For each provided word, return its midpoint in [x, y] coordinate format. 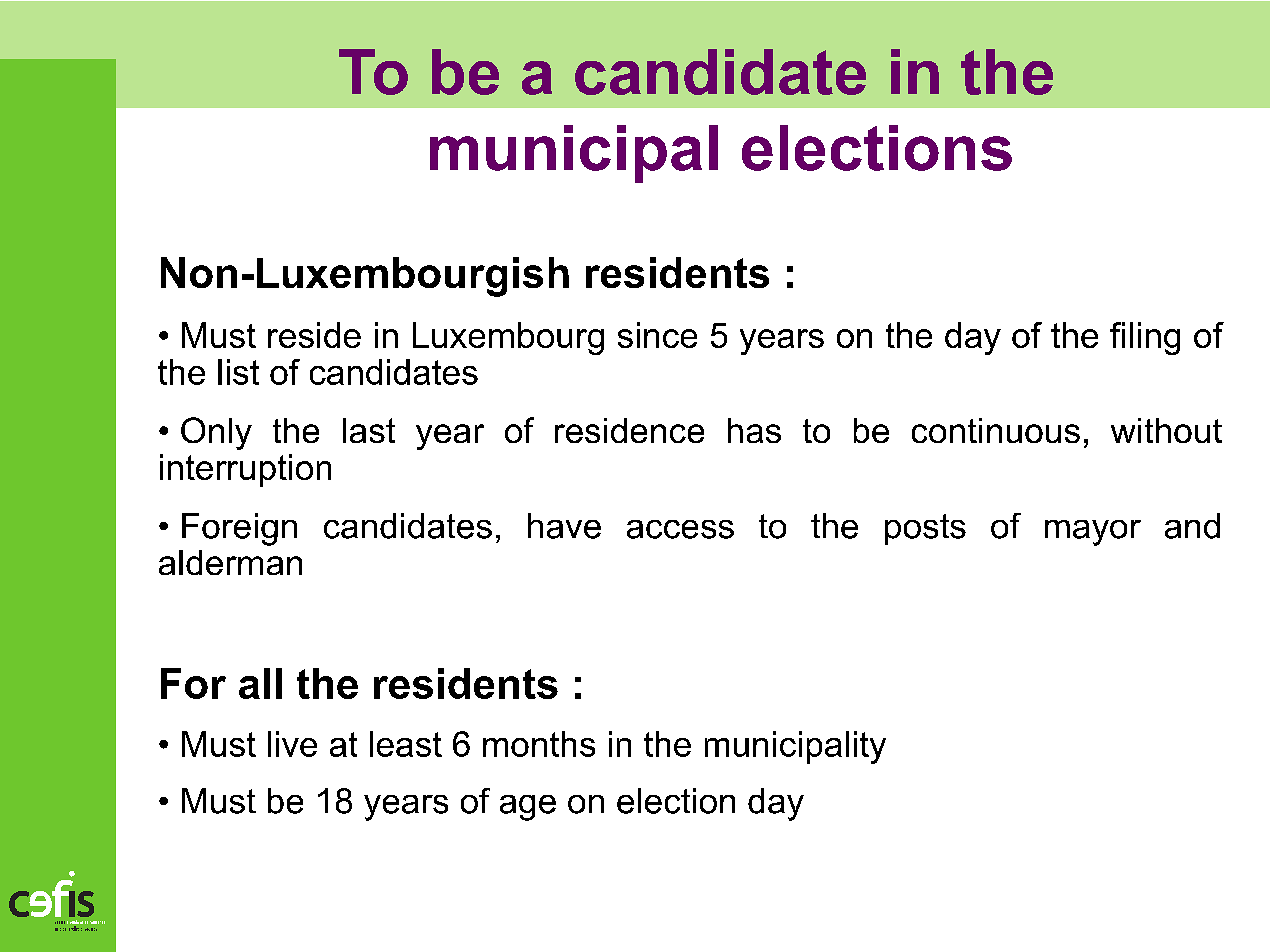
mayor [1093, 533]
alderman [230, 562]
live [292, 744]
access [680, 529]
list [238, 372]
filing [1145, 338]
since [657, 335]
